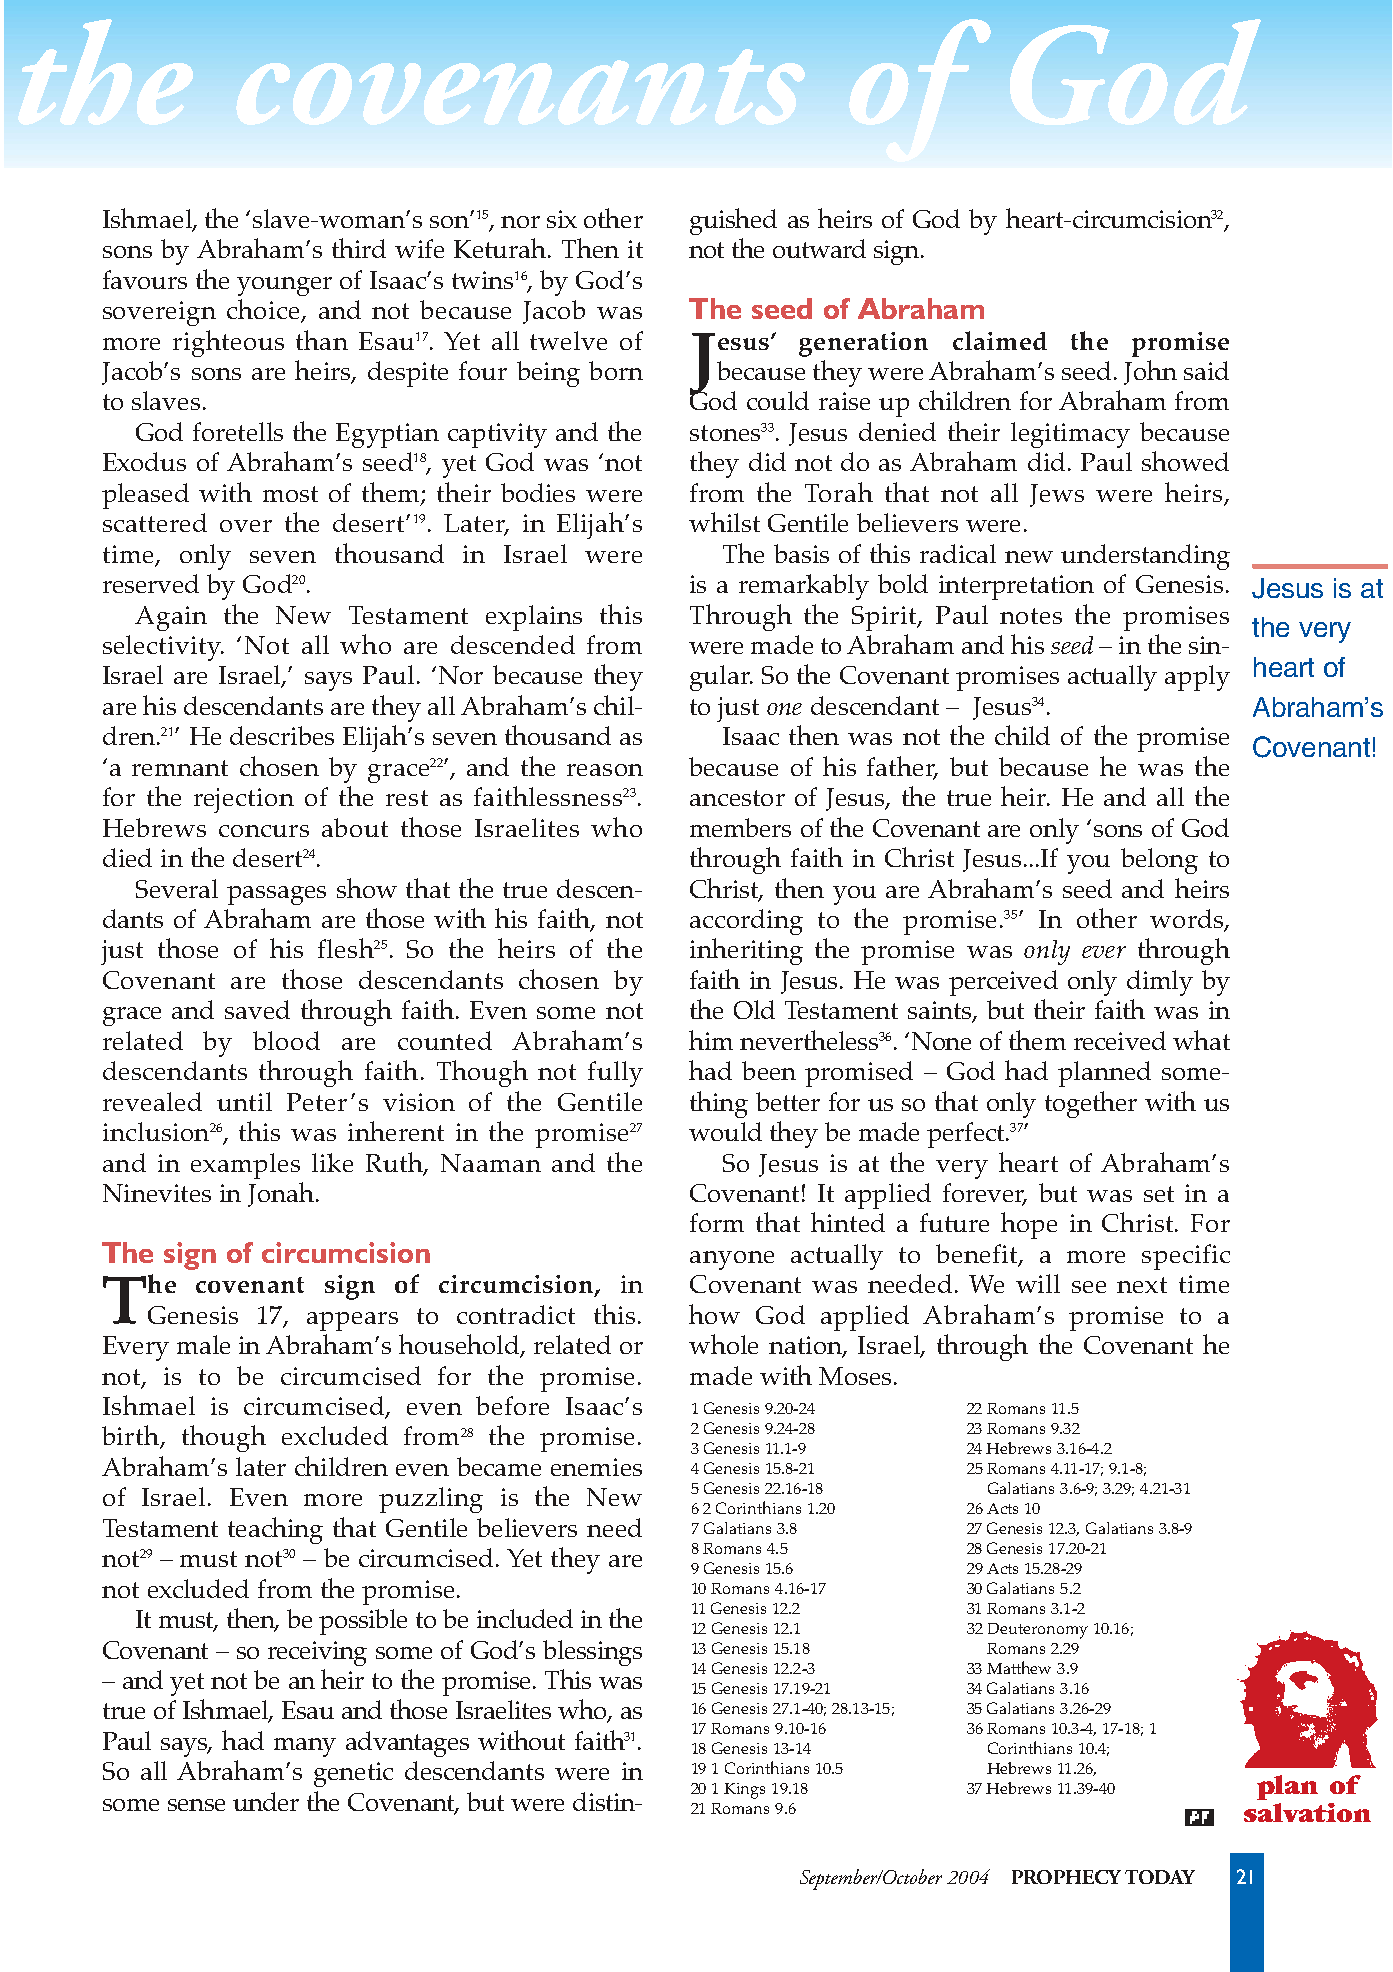 The width and height of the page is (1393, 1972). Describe the element at coordinates (1150, 372) in the page. I see `John` at that location.
